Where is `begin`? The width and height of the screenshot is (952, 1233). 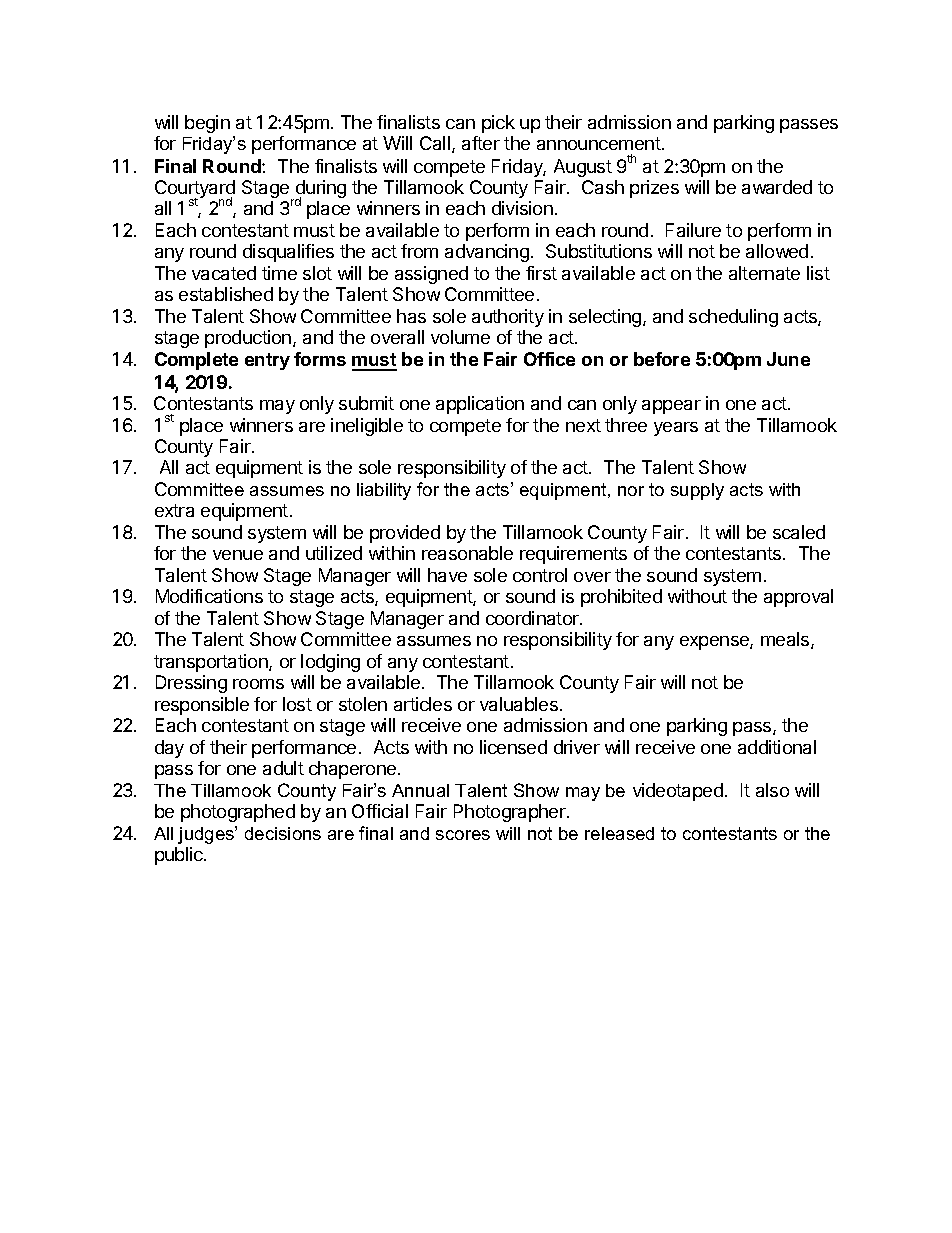 begin is located at coordinates (207, 124).
